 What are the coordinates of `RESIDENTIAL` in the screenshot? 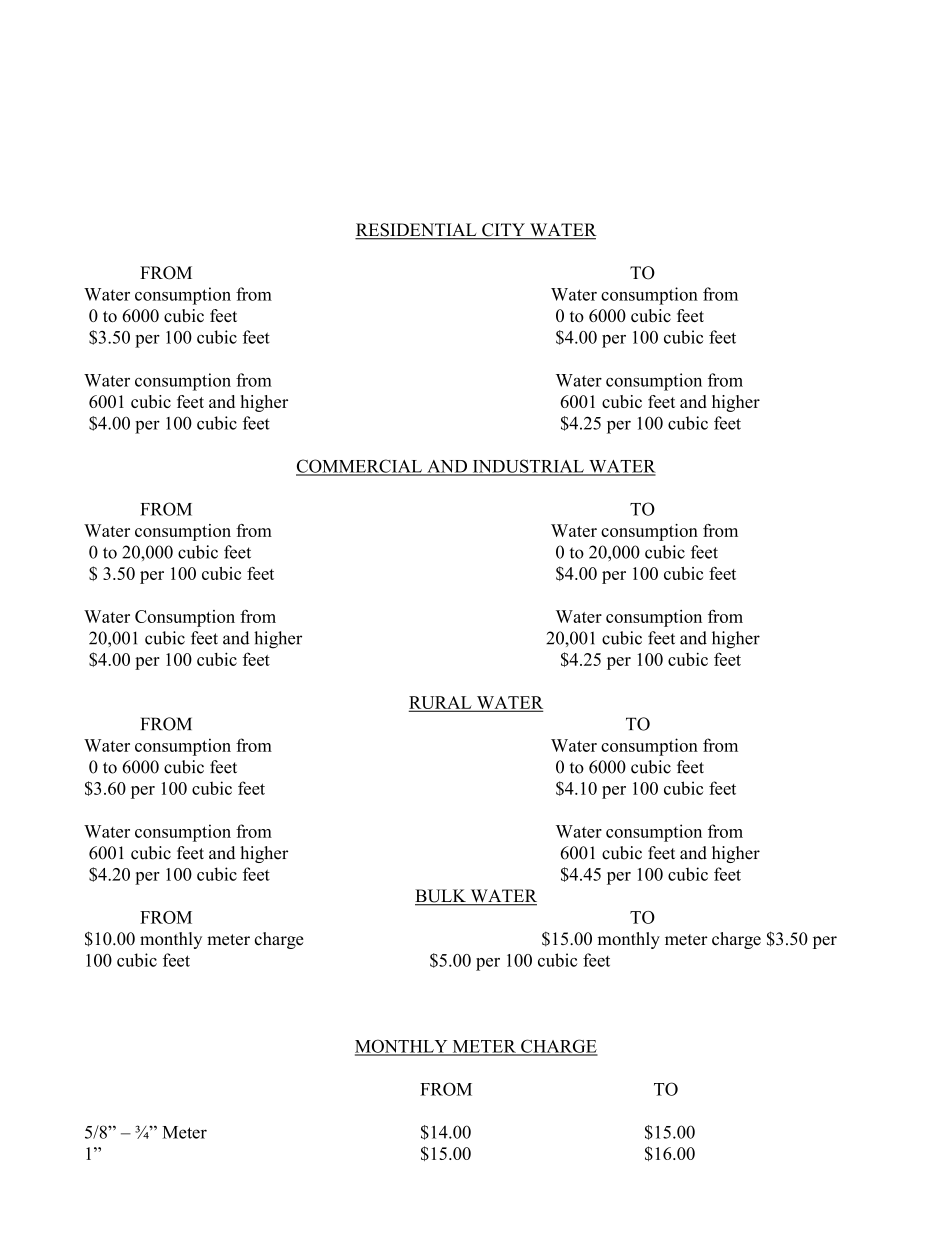 It's located at (417, 231).
